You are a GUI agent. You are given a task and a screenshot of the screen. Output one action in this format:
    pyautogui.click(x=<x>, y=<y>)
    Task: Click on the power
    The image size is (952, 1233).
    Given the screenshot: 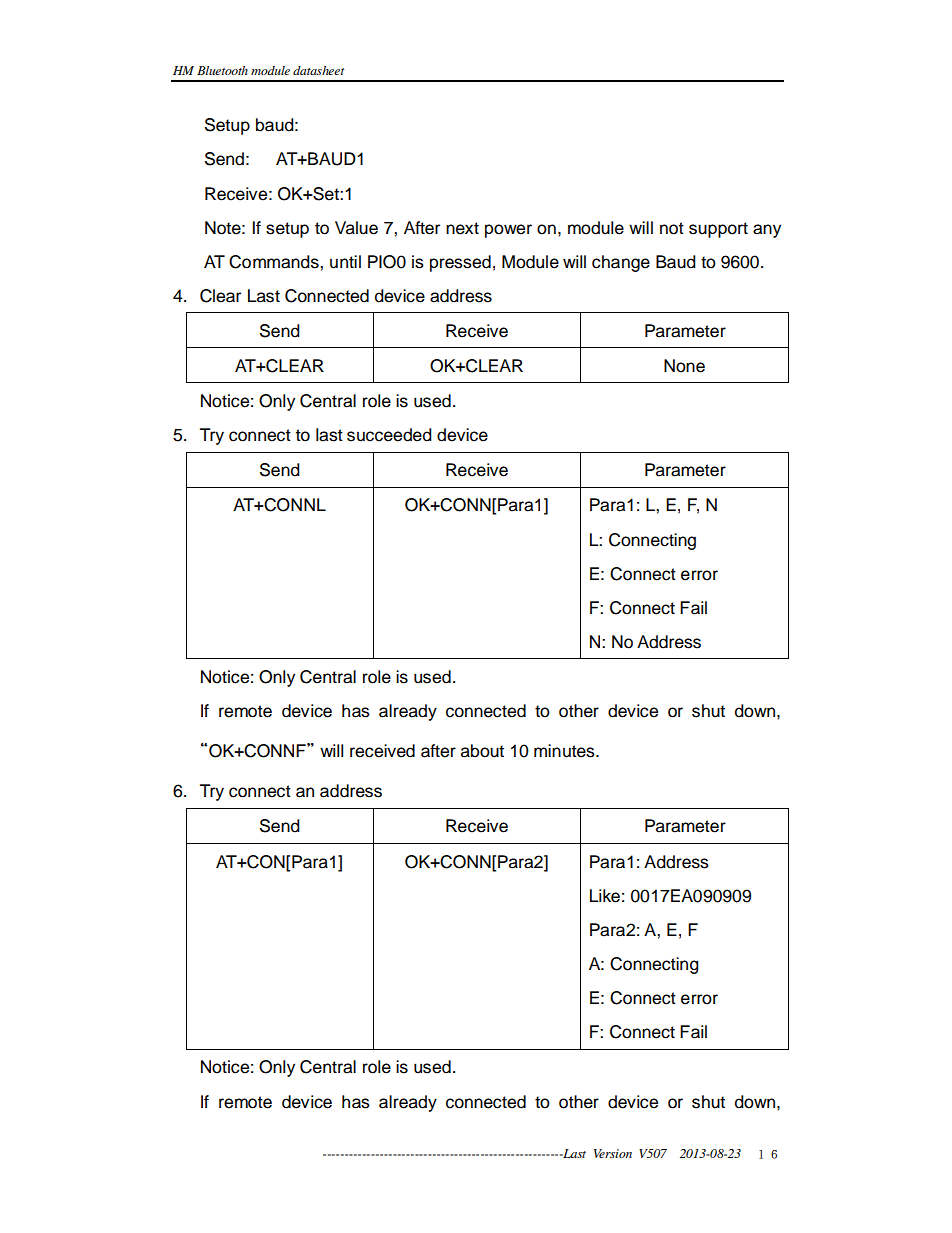 What is the action you would take?
    pyautogui.click(x=508, y=231)
